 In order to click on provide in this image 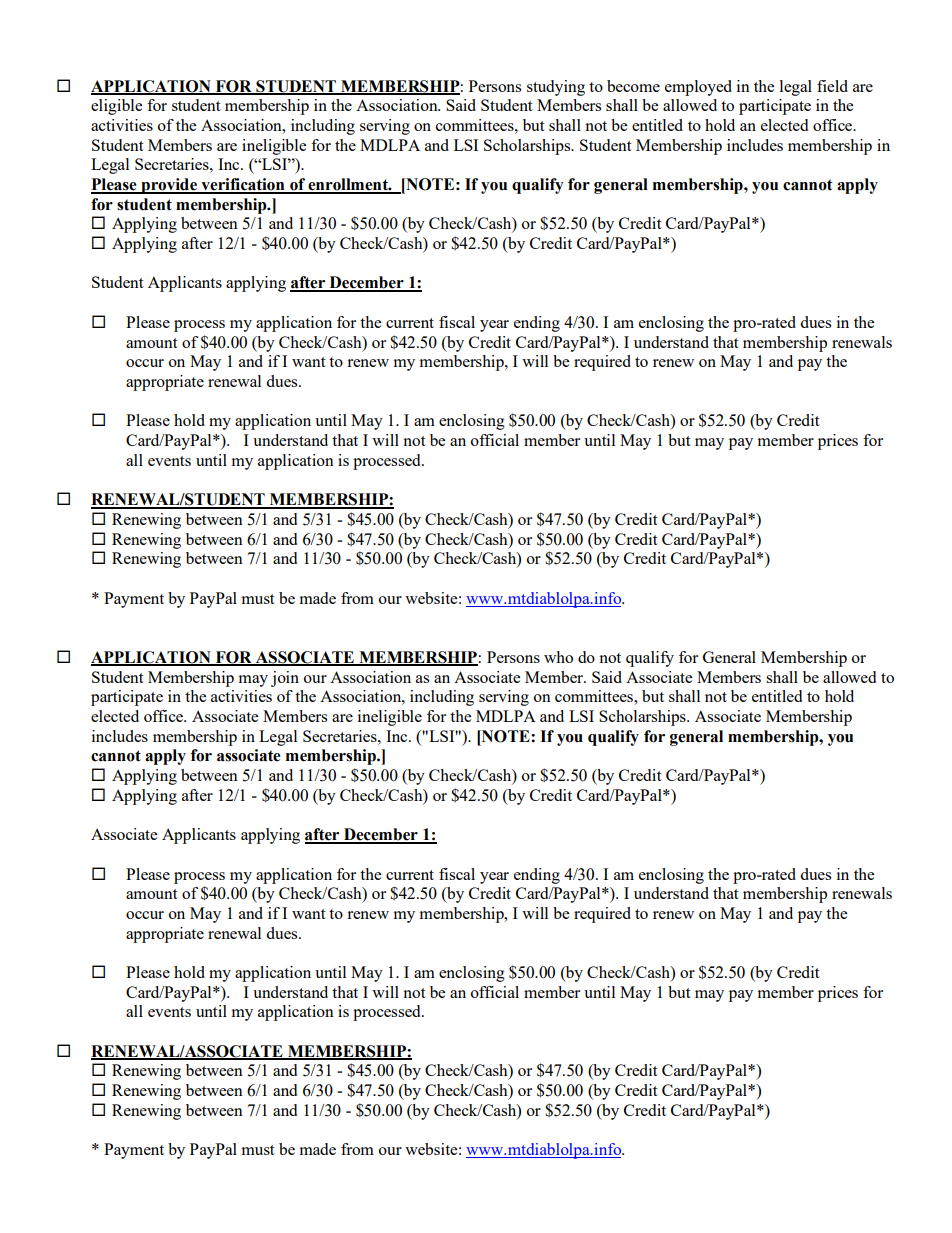, I will do `click(169, 186)`.
